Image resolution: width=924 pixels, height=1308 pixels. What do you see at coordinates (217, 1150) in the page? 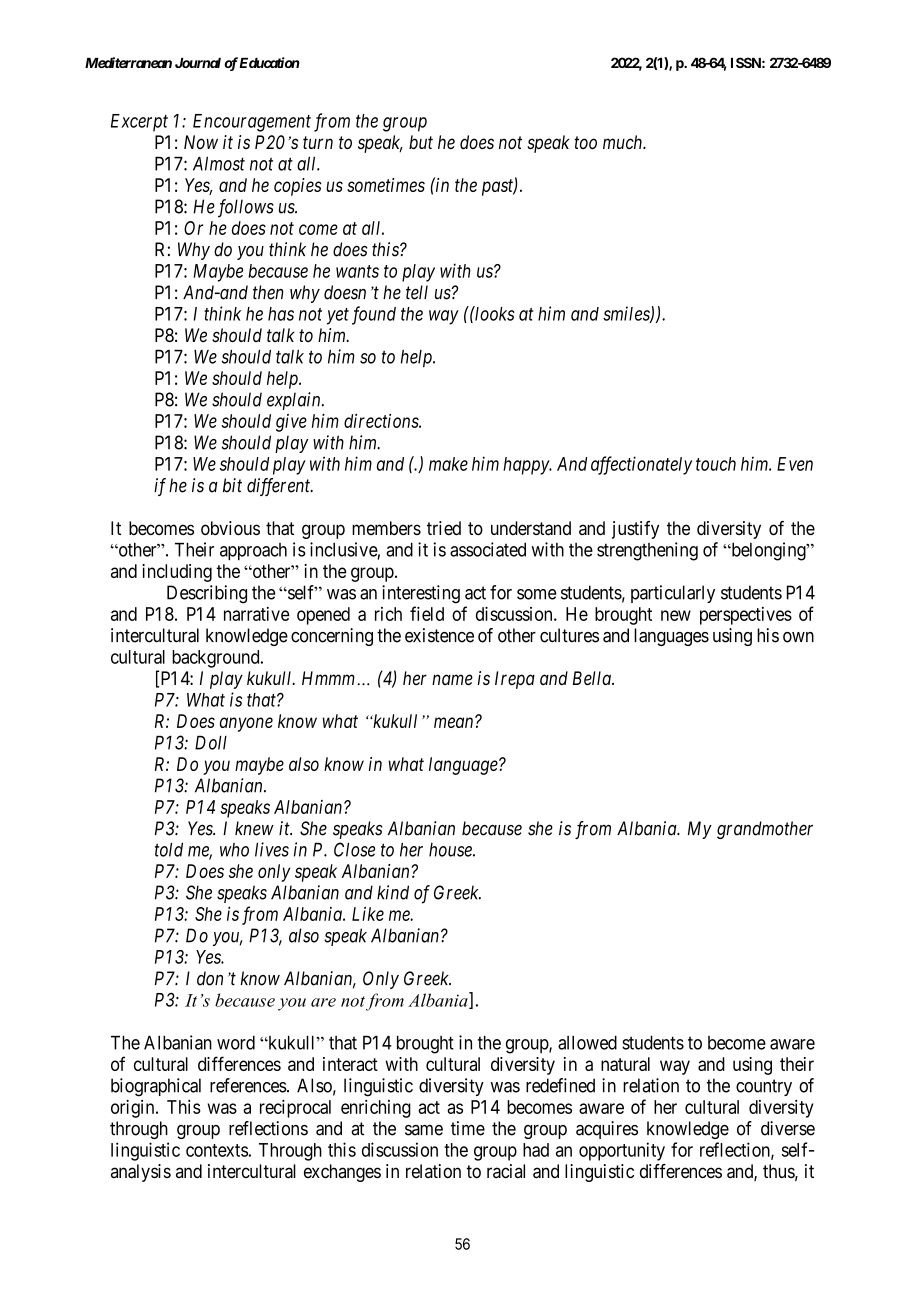
I see `contexts` at bounding box center [217, 1150].
